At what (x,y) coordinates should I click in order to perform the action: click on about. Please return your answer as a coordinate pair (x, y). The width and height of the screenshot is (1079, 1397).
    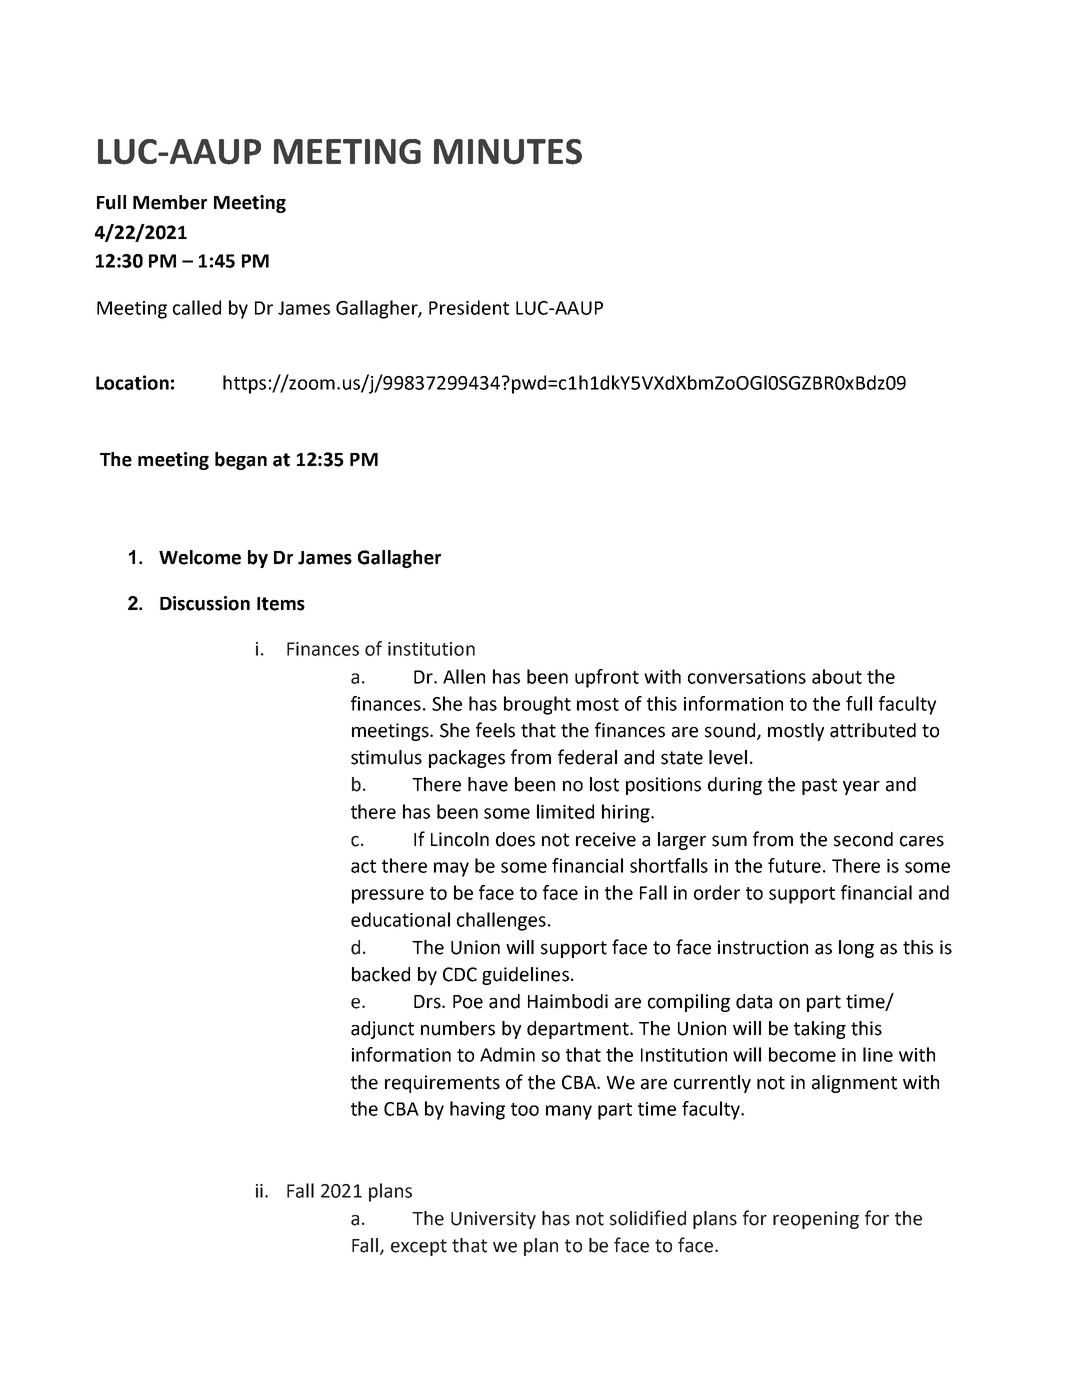
    Looking at the image, I should click on (837, 676).
